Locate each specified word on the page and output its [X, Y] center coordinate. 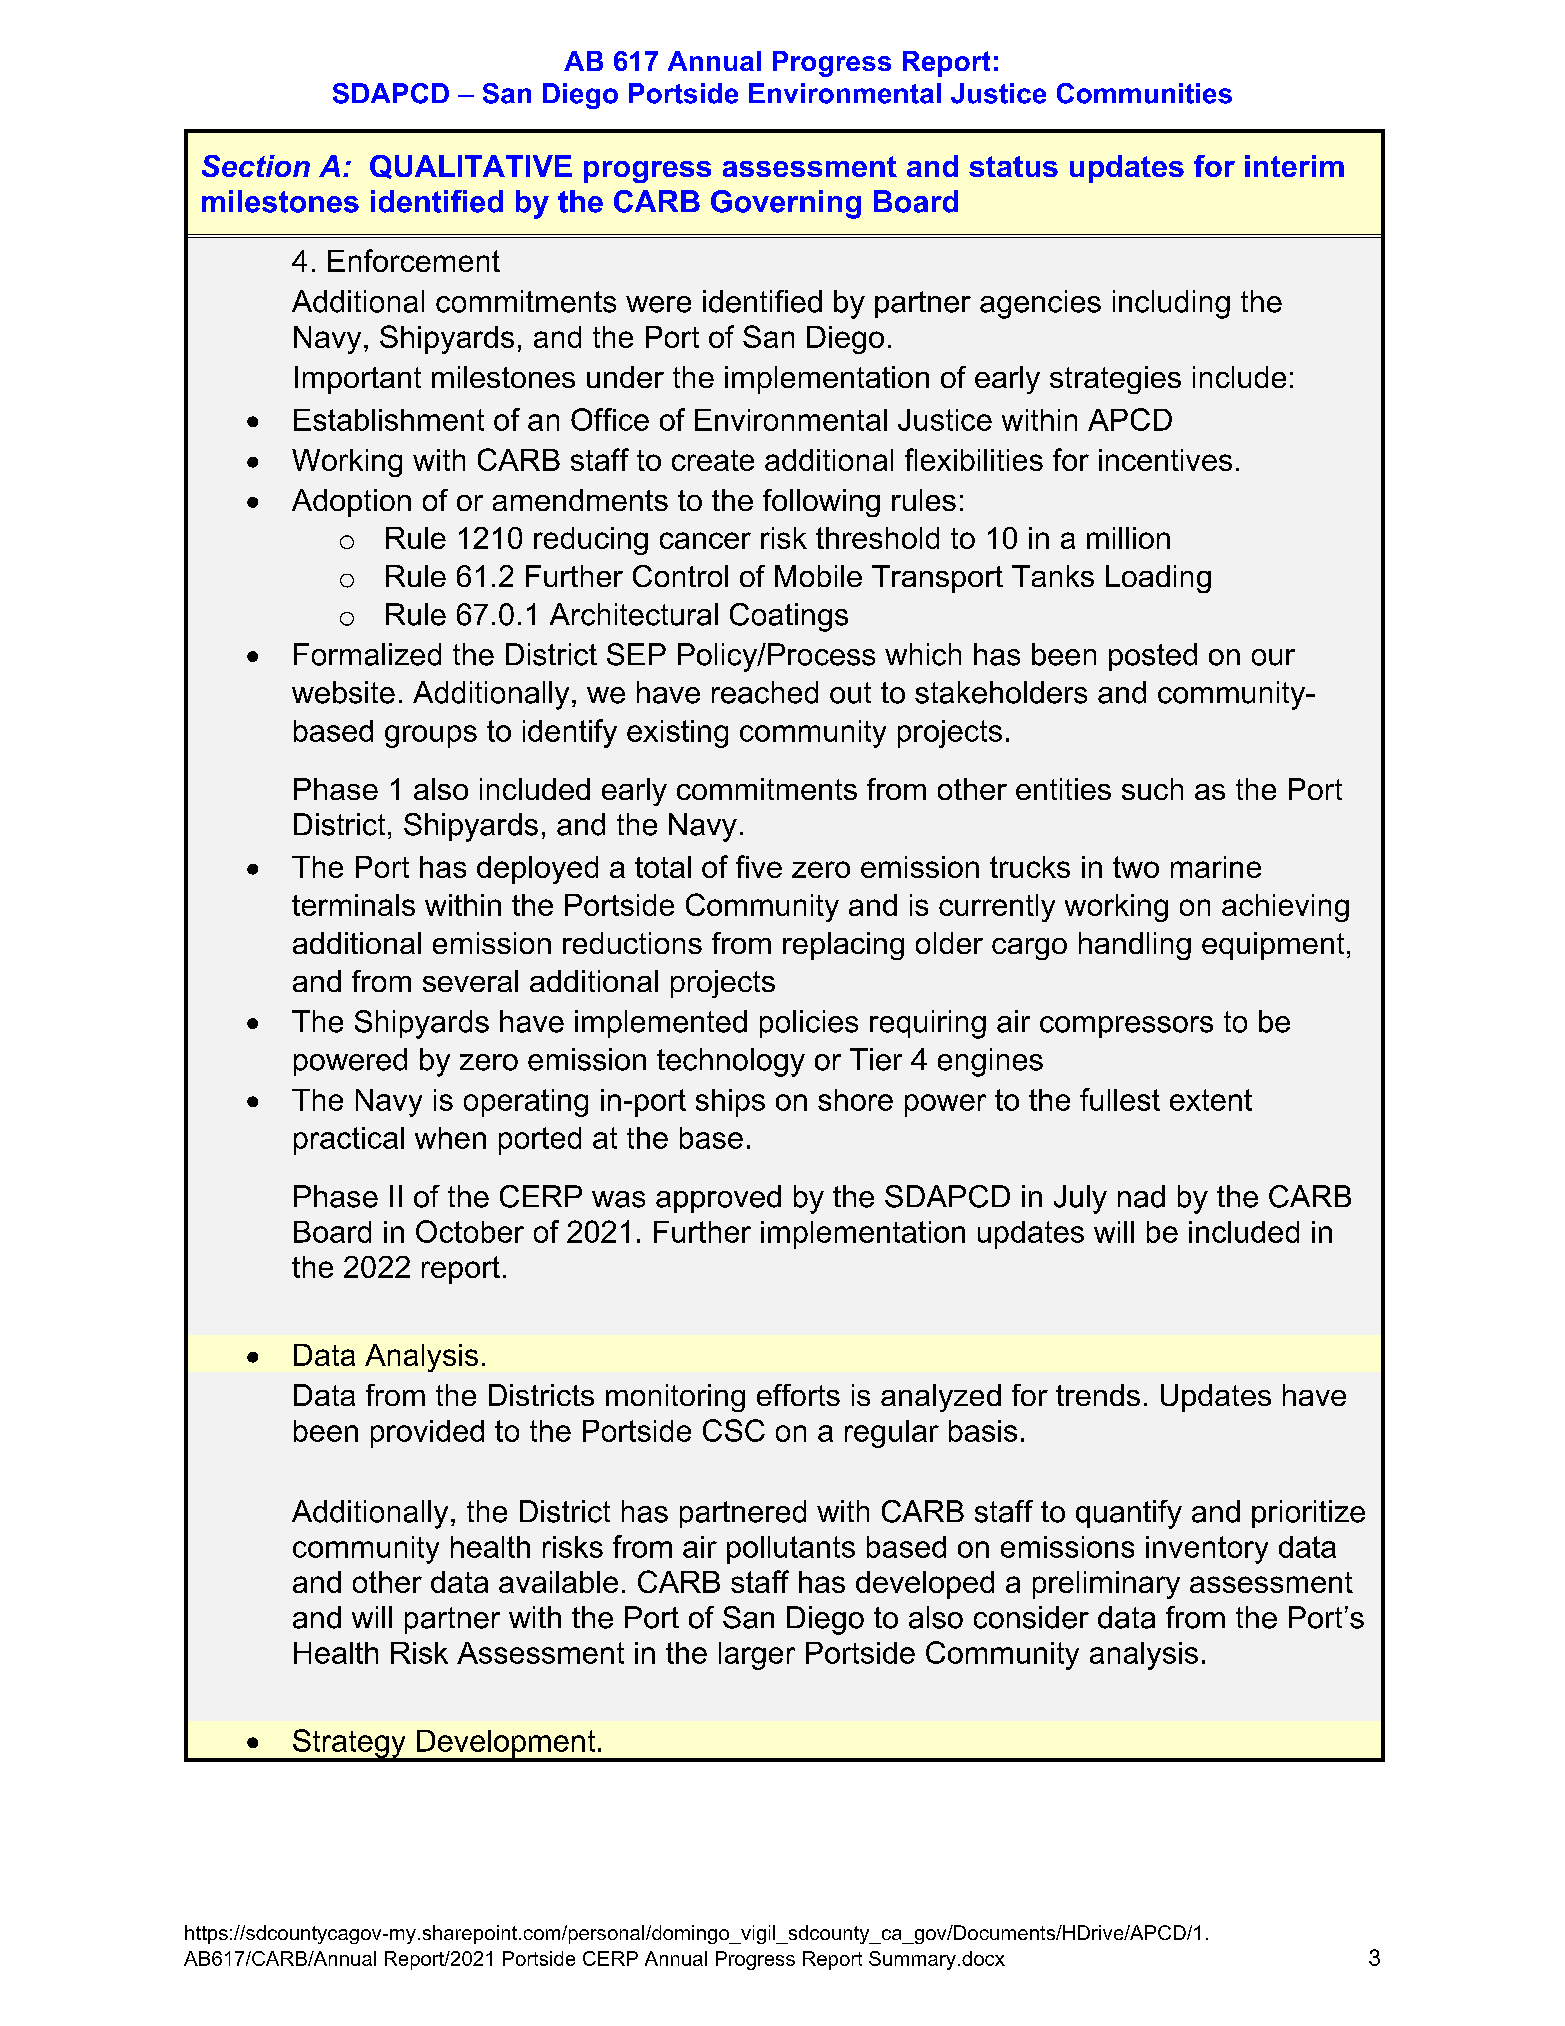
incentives [1165, 460]
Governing [786, 204]
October [470, 1231]
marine [1216, 867]
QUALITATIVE [471, 167]
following [821, 503]
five [759, 866]
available [558, 1582]
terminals [353, 905]
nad [1141, 1196]
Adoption [351, 503]
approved [718, 1199]
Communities [1144, 93]
